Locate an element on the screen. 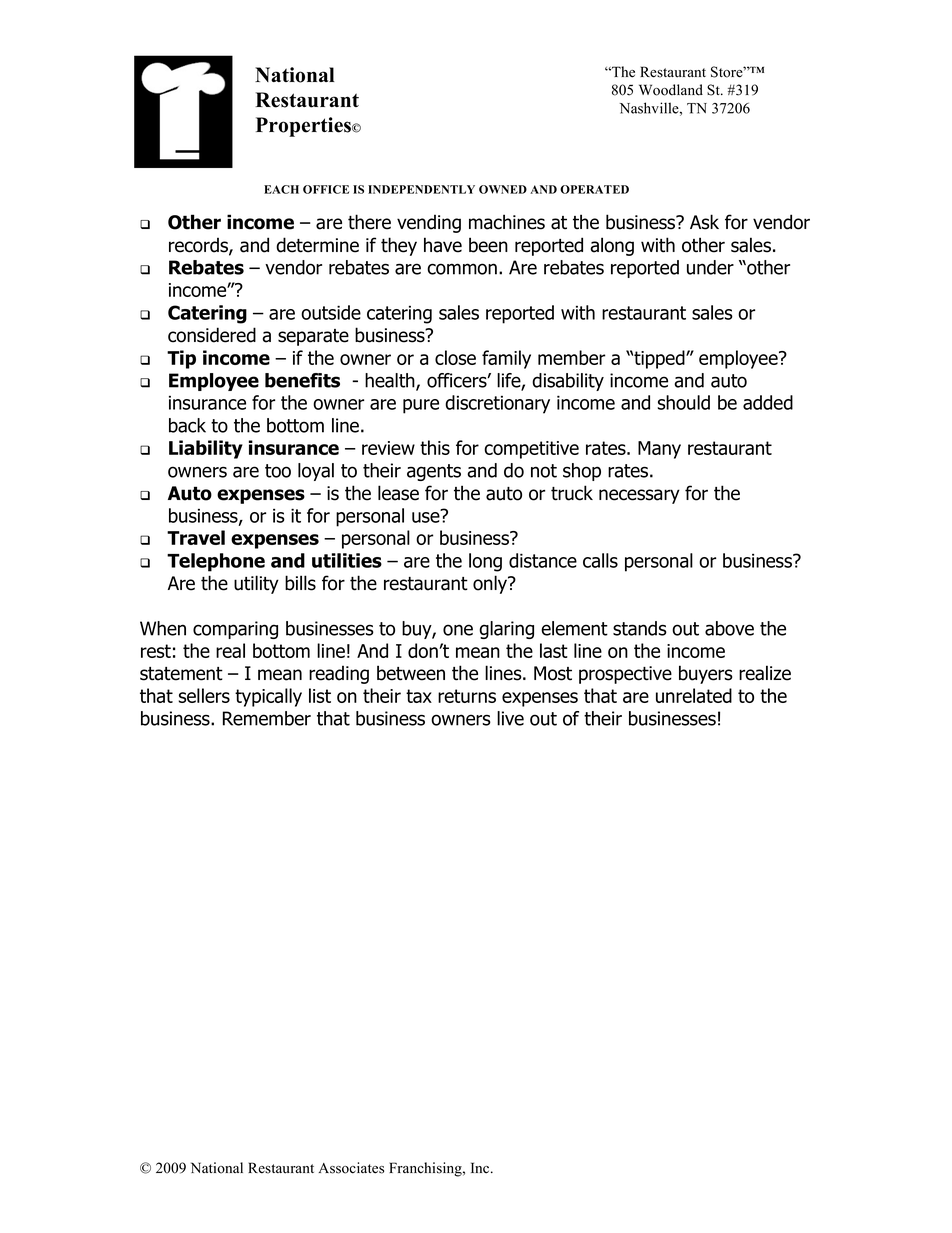 This screenshot has width=952, height=1233. above is located at coordinates (729, 628).
